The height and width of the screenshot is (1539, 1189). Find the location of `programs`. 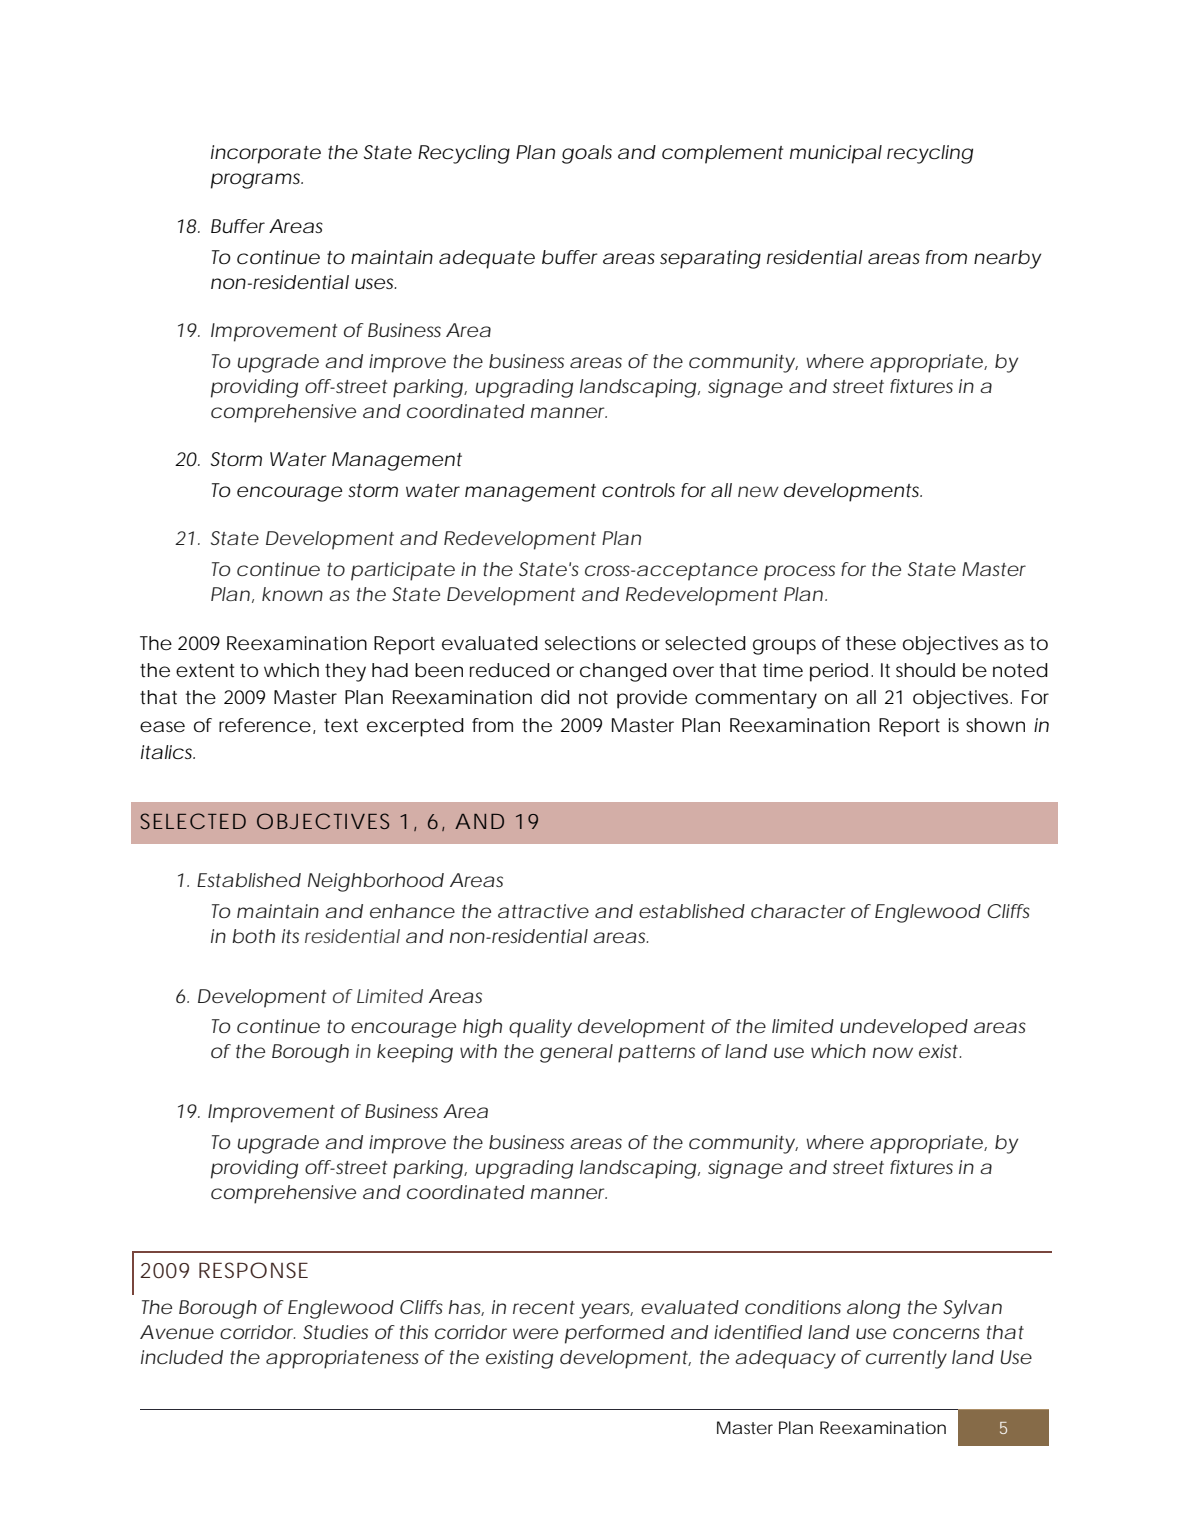

programs is located at coordinates (257, 181).
